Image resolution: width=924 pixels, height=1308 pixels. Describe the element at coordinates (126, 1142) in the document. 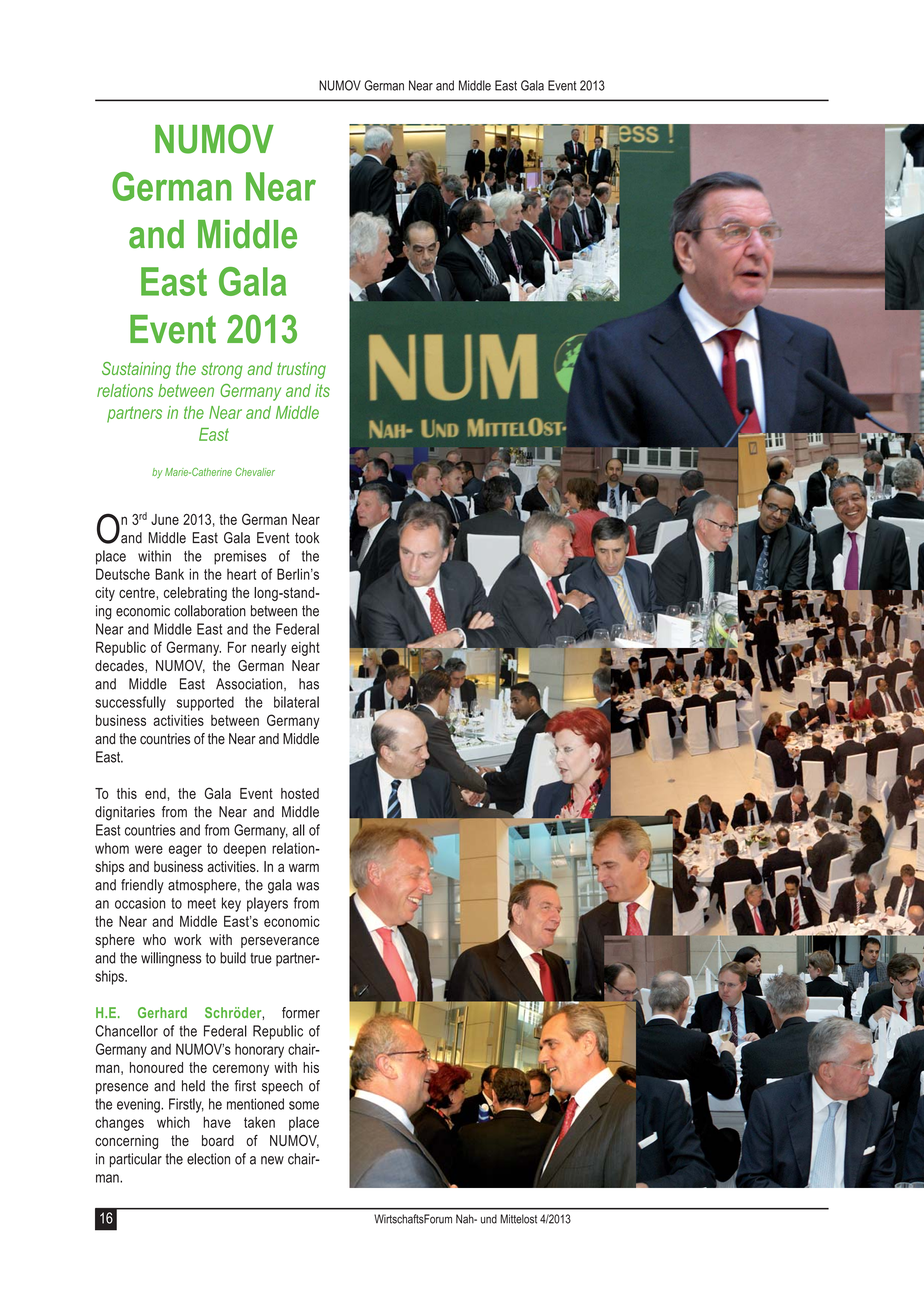

I see `concerning` at that location.
